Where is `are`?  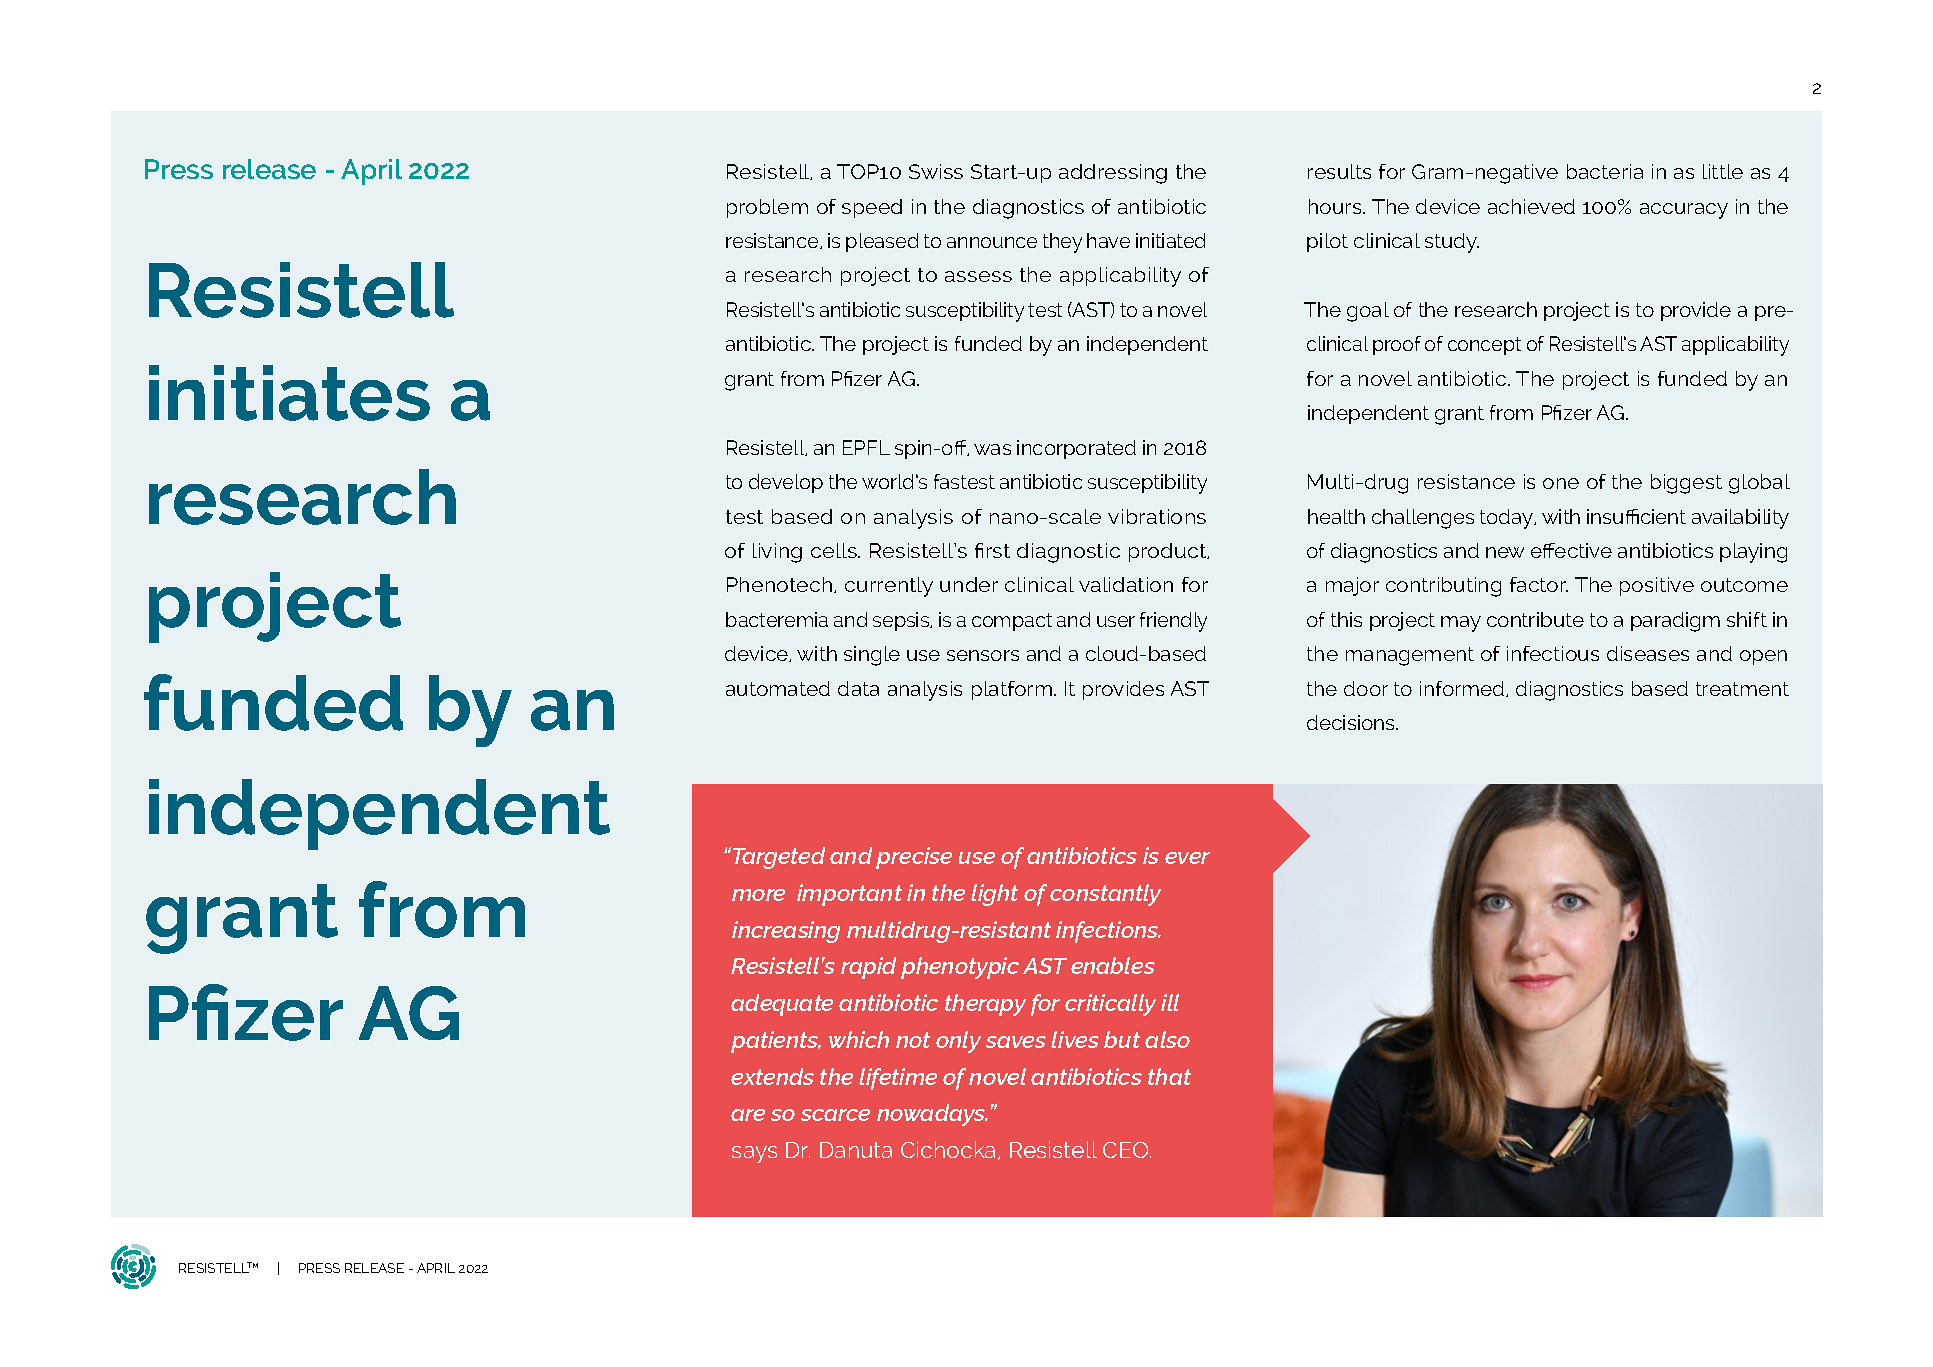 are is located at coordinates (748, 1115).
